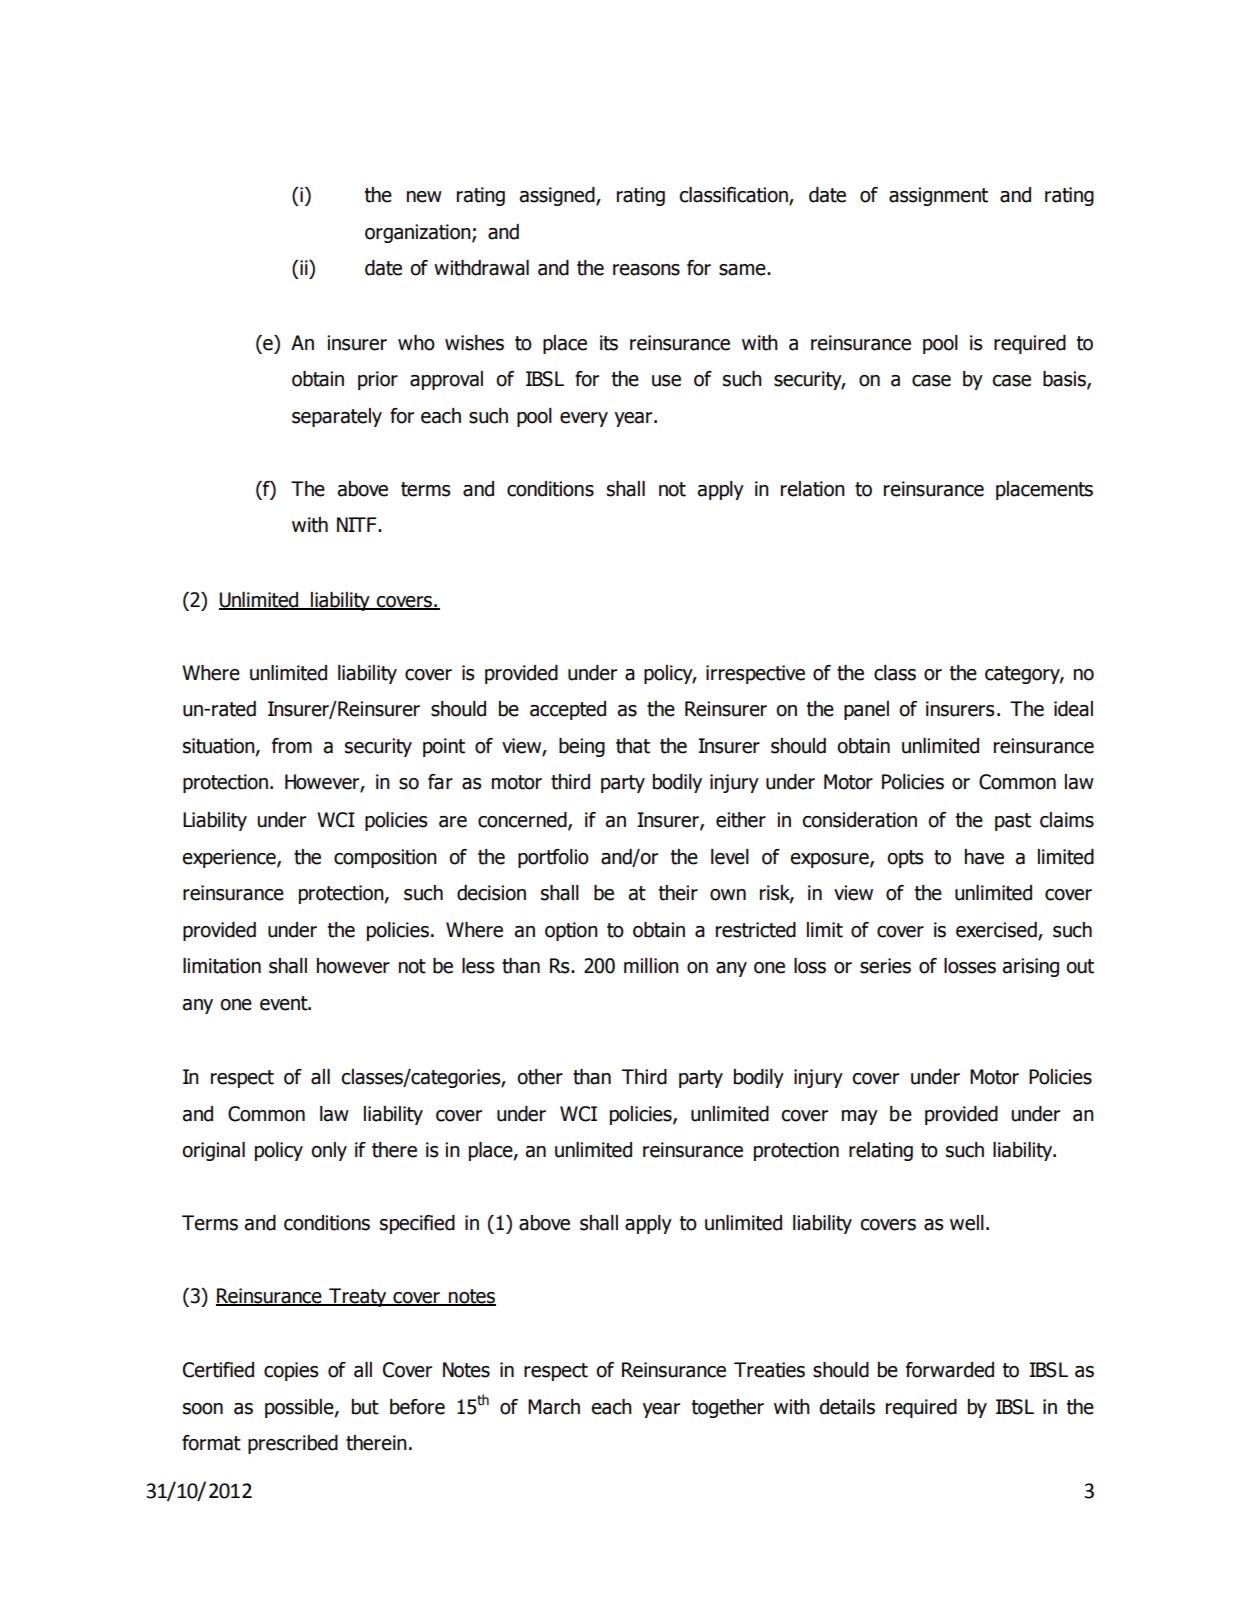 This screenshot has width=1239, height=1604. What do you see at coordinates (646, 270) in the screenshot?
I see `reasons` at bounding box center [646, 270].
